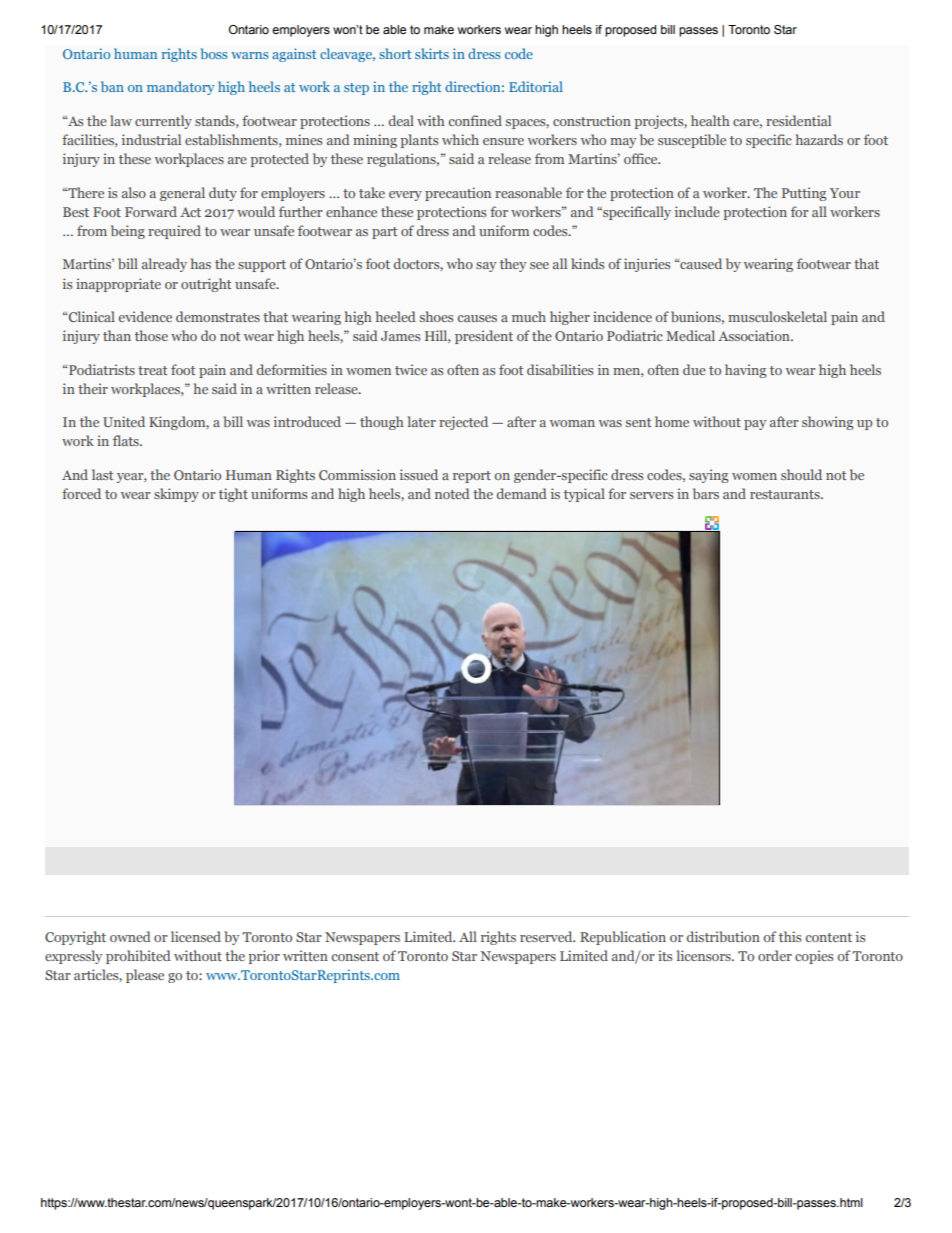 The image size is (952, 1233). Describe the element at coordinates (745, 371) in the page. I see `having` at that location.
